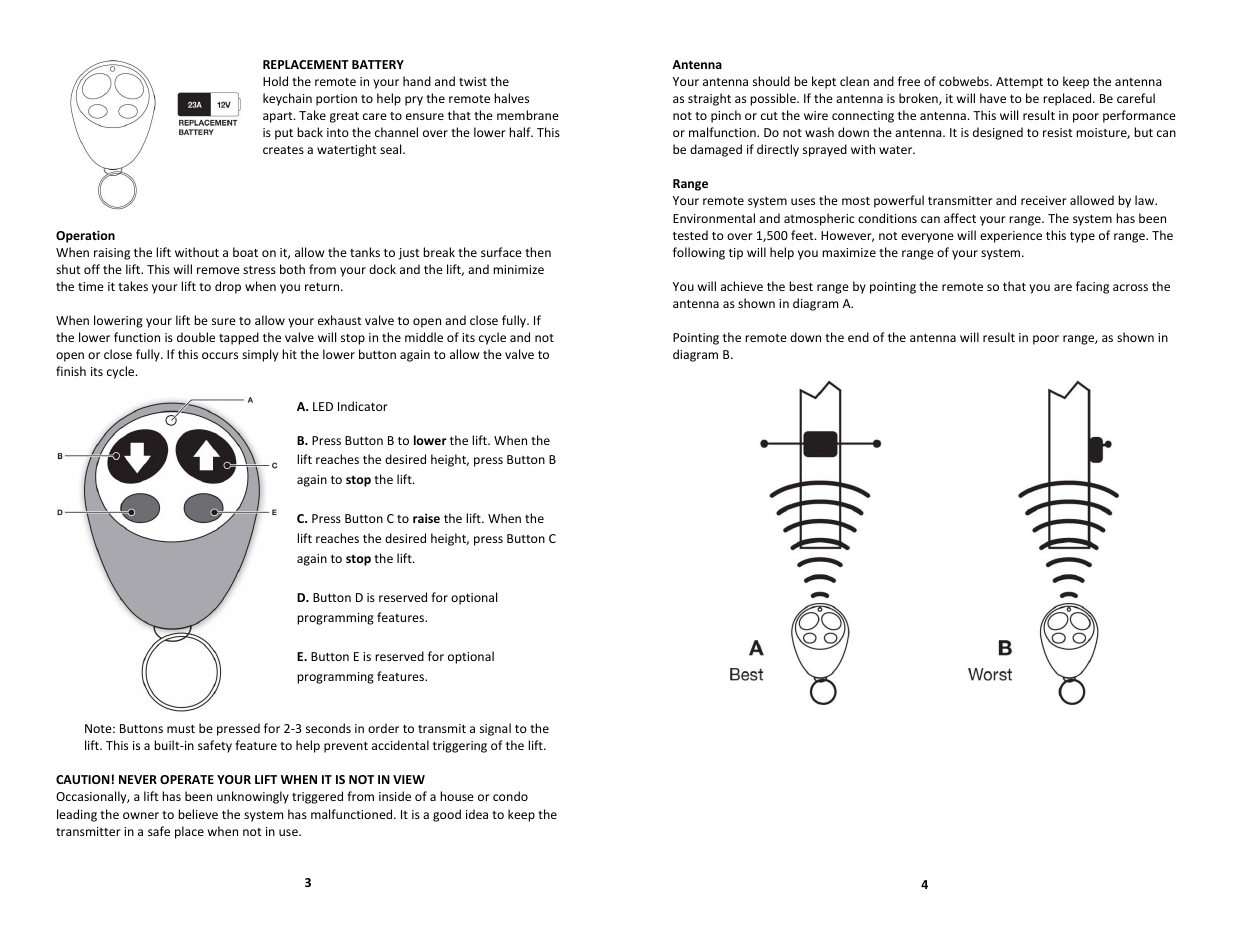 The height and width of the screenshot is (952, 1233). I want to click on Hold, so click(275, 81).
